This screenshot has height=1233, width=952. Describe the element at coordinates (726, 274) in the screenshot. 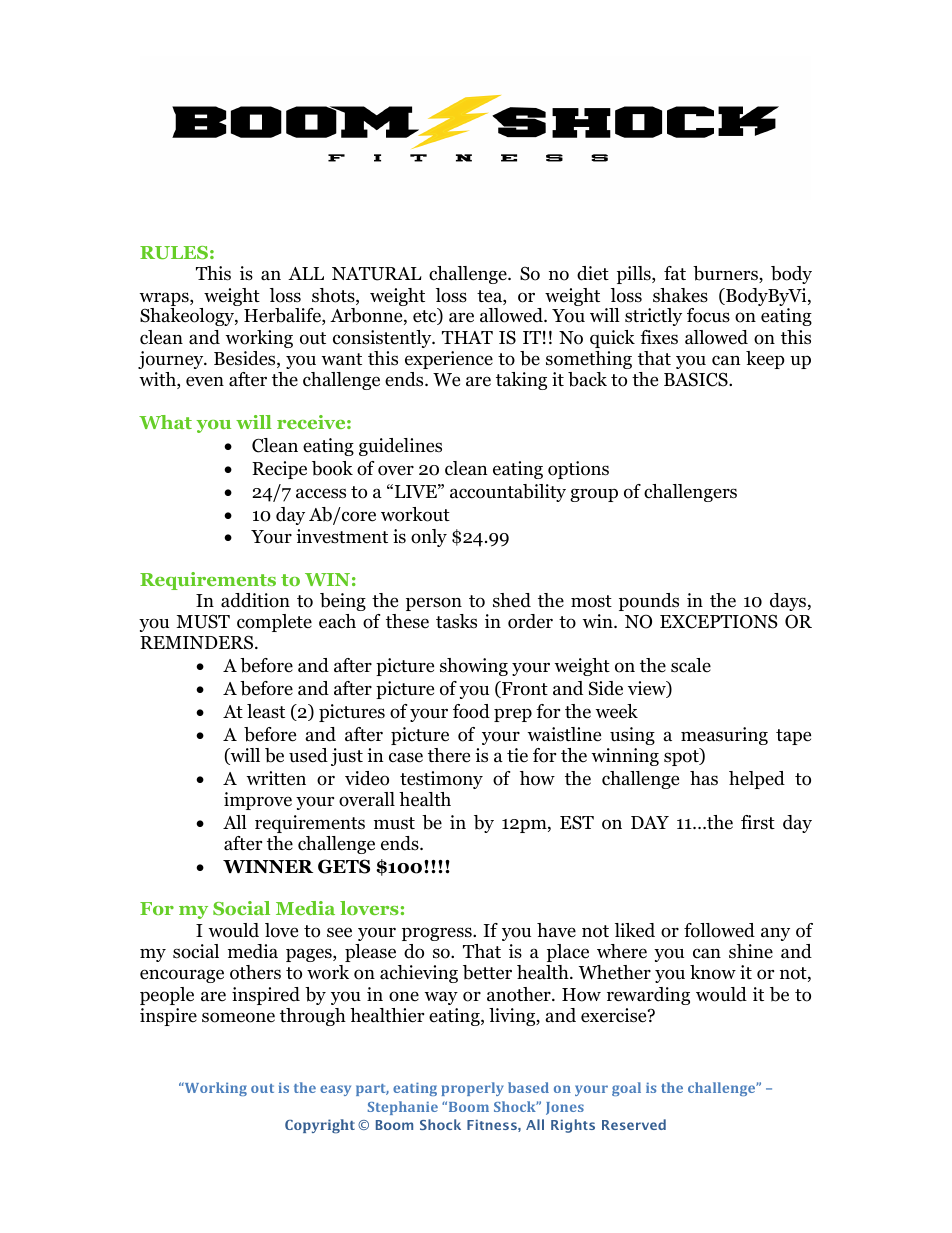

I see `burners` at that location.
